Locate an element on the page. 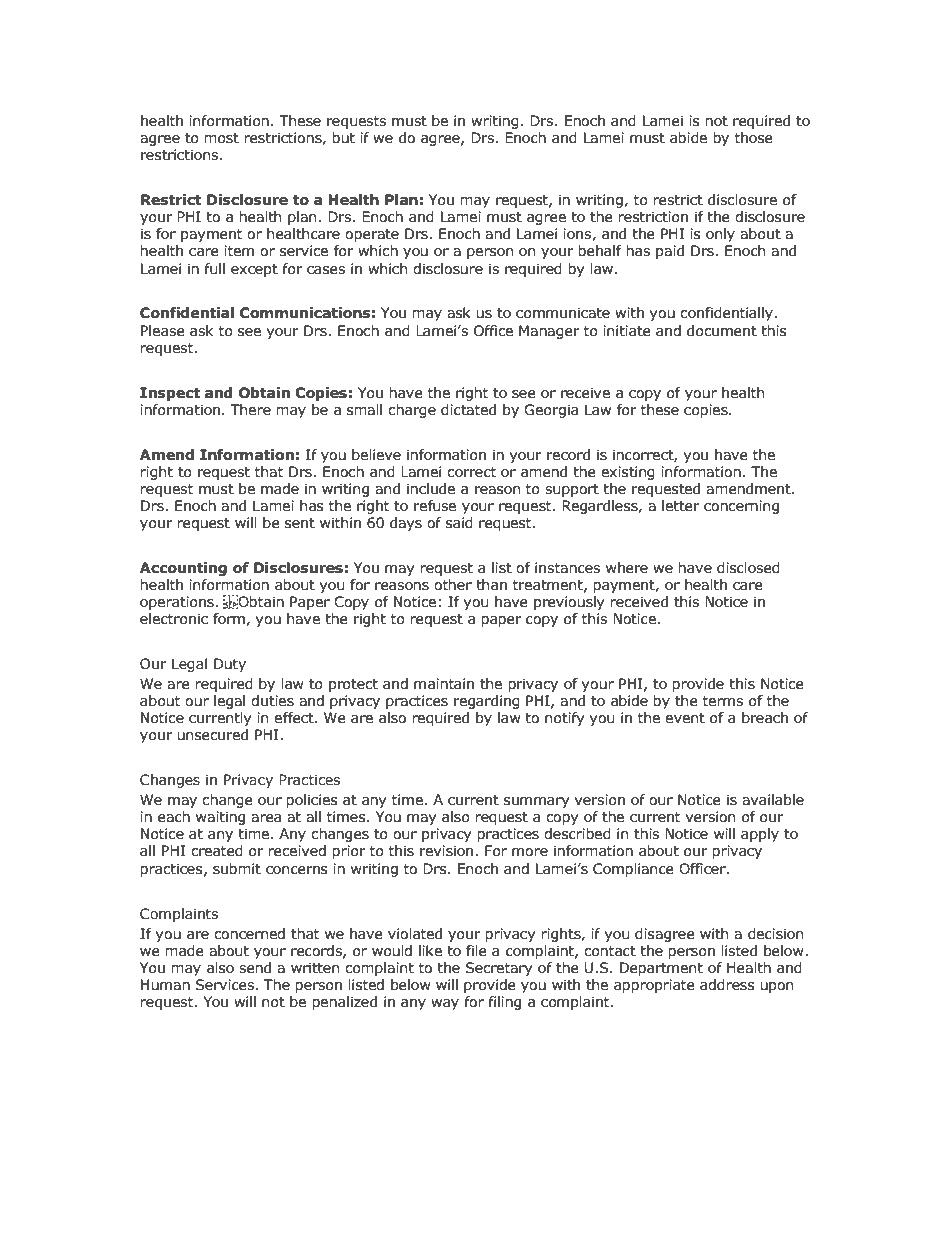 This image has height=1233, width=952. address is located at coordinates (727, 985).
